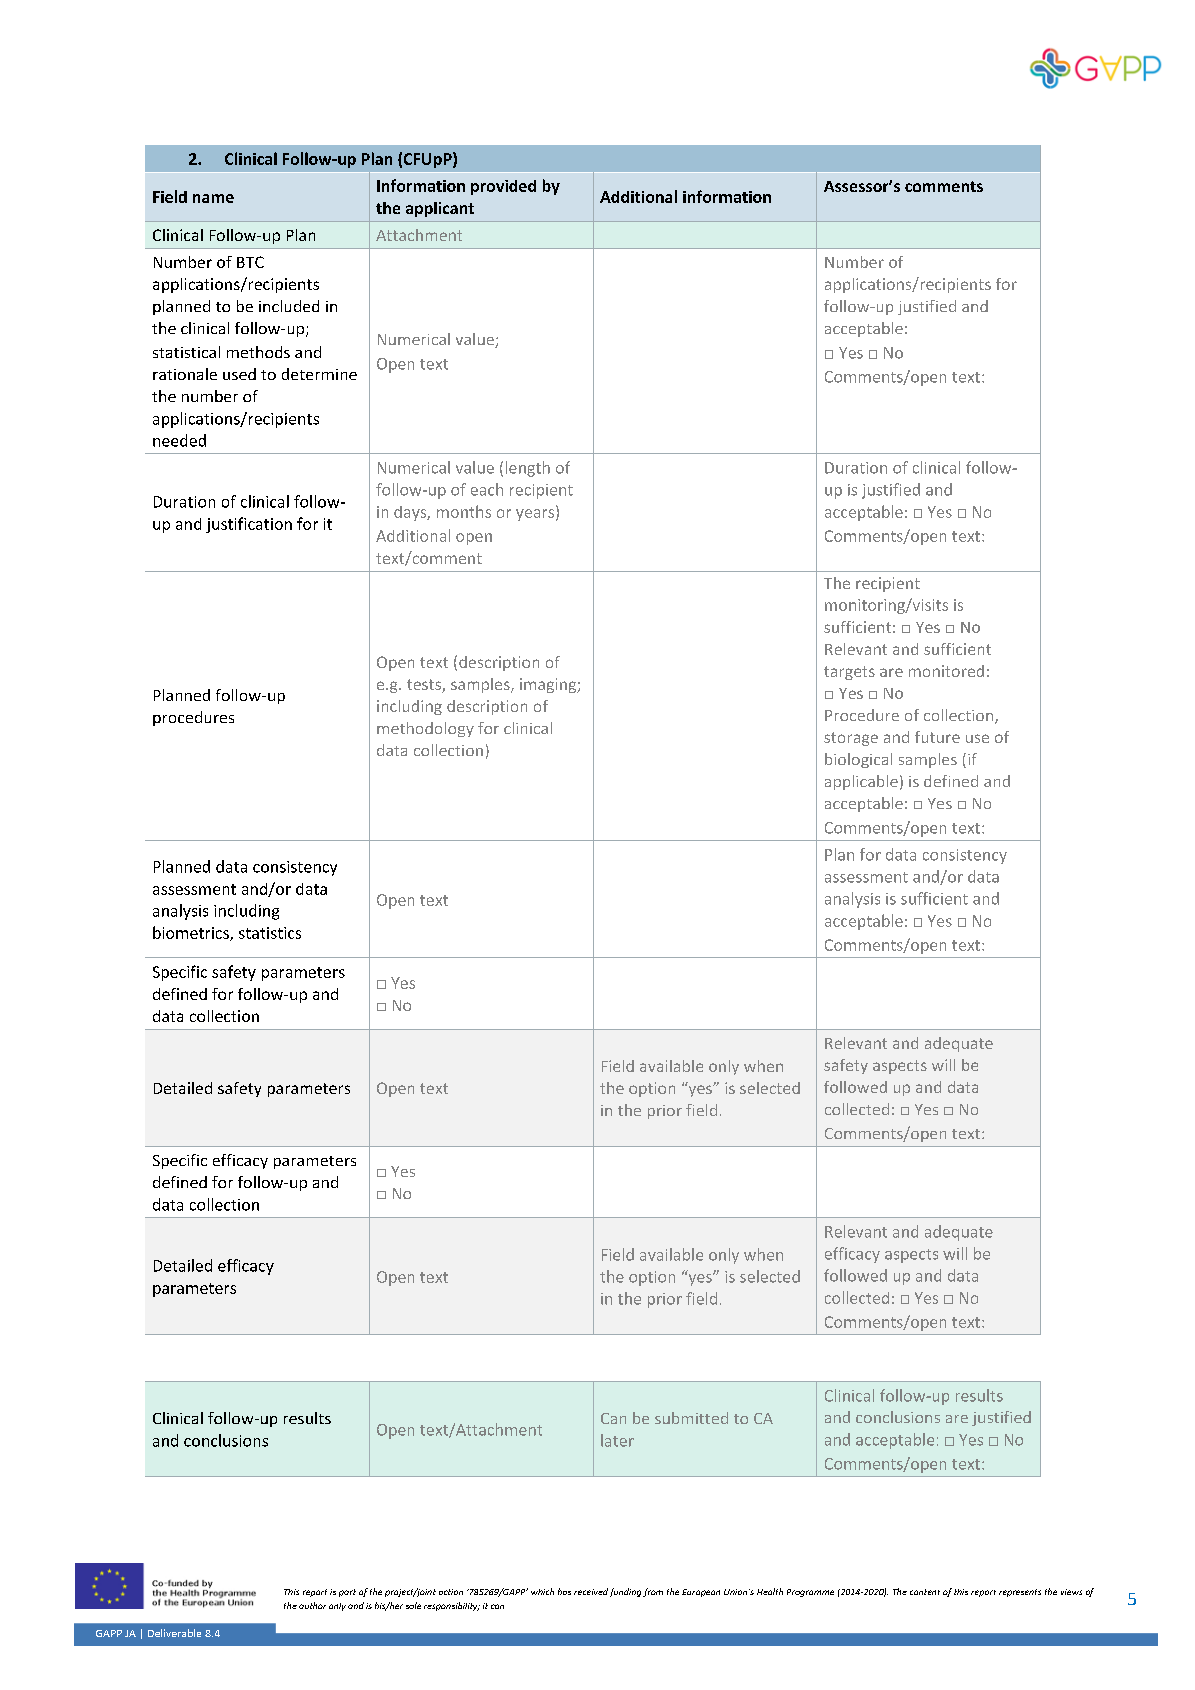 The image size is (1195, 1690). What do you see at coordinates (440, 209) in the page?
I see `applicant` at bounding box center [440, 209].
